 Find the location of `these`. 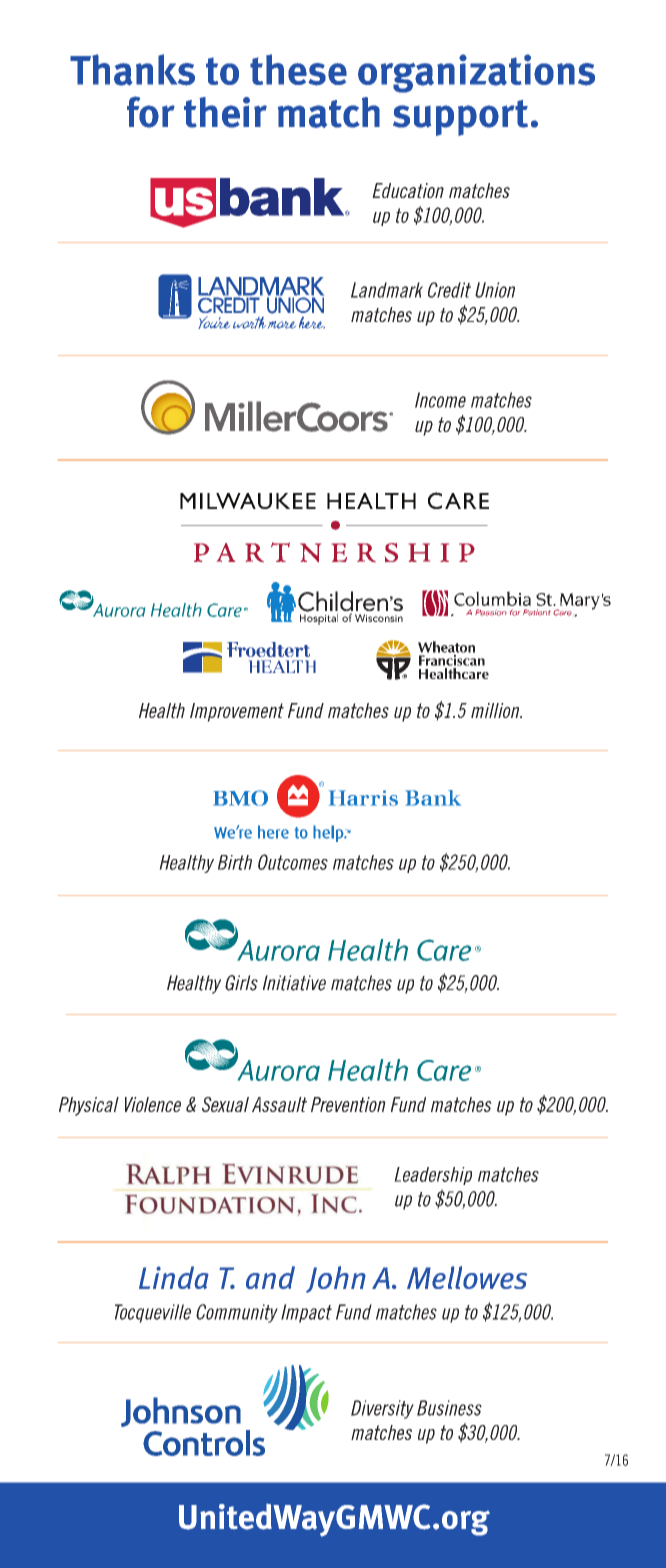

these is located at coordinates (298, 70).
